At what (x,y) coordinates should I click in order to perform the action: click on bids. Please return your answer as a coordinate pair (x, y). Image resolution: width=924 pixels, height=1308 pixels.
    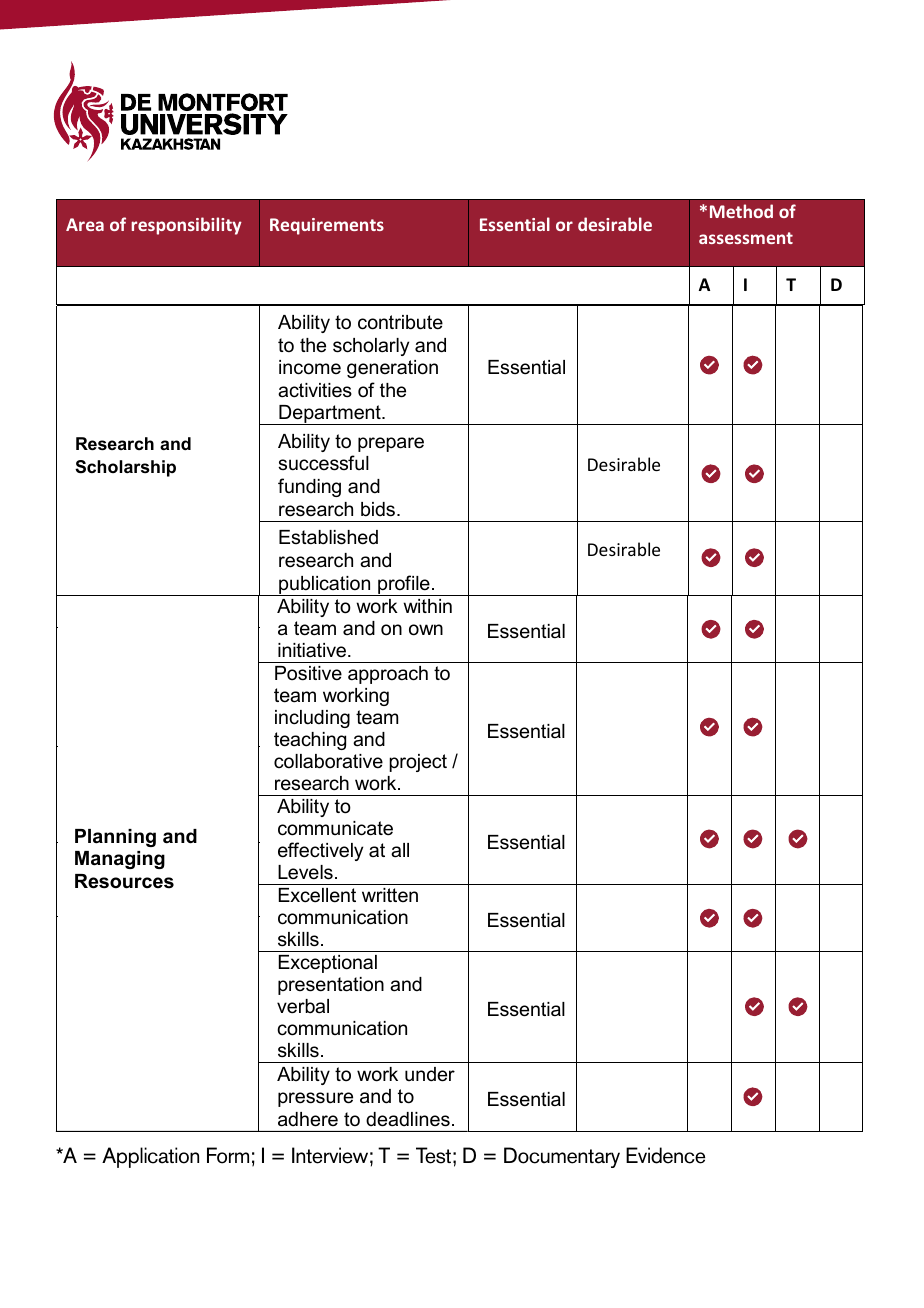
    Looking at the image, I should click on (379, 509).
